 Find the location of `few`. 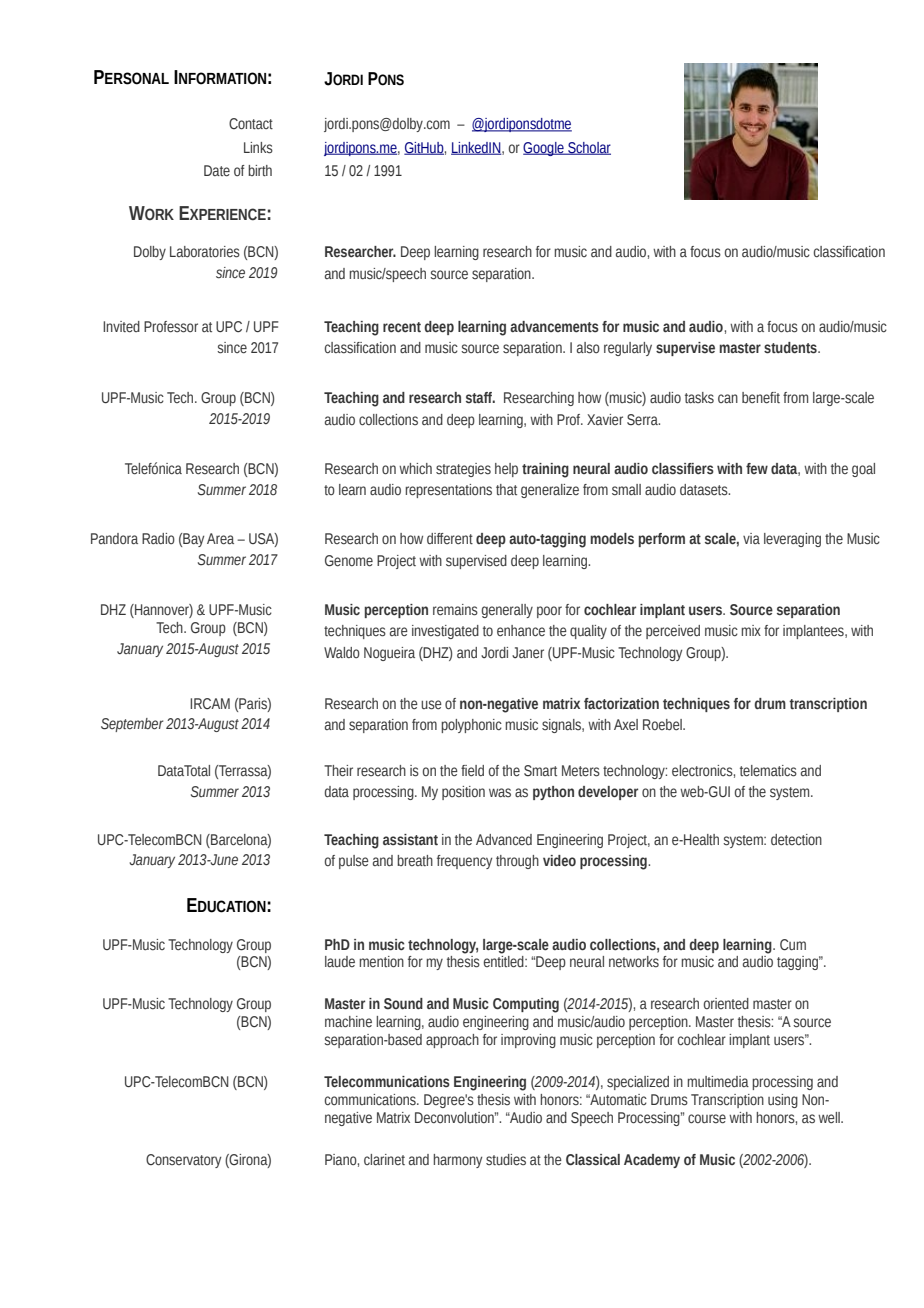

few is located at coordinates (757, 468).
